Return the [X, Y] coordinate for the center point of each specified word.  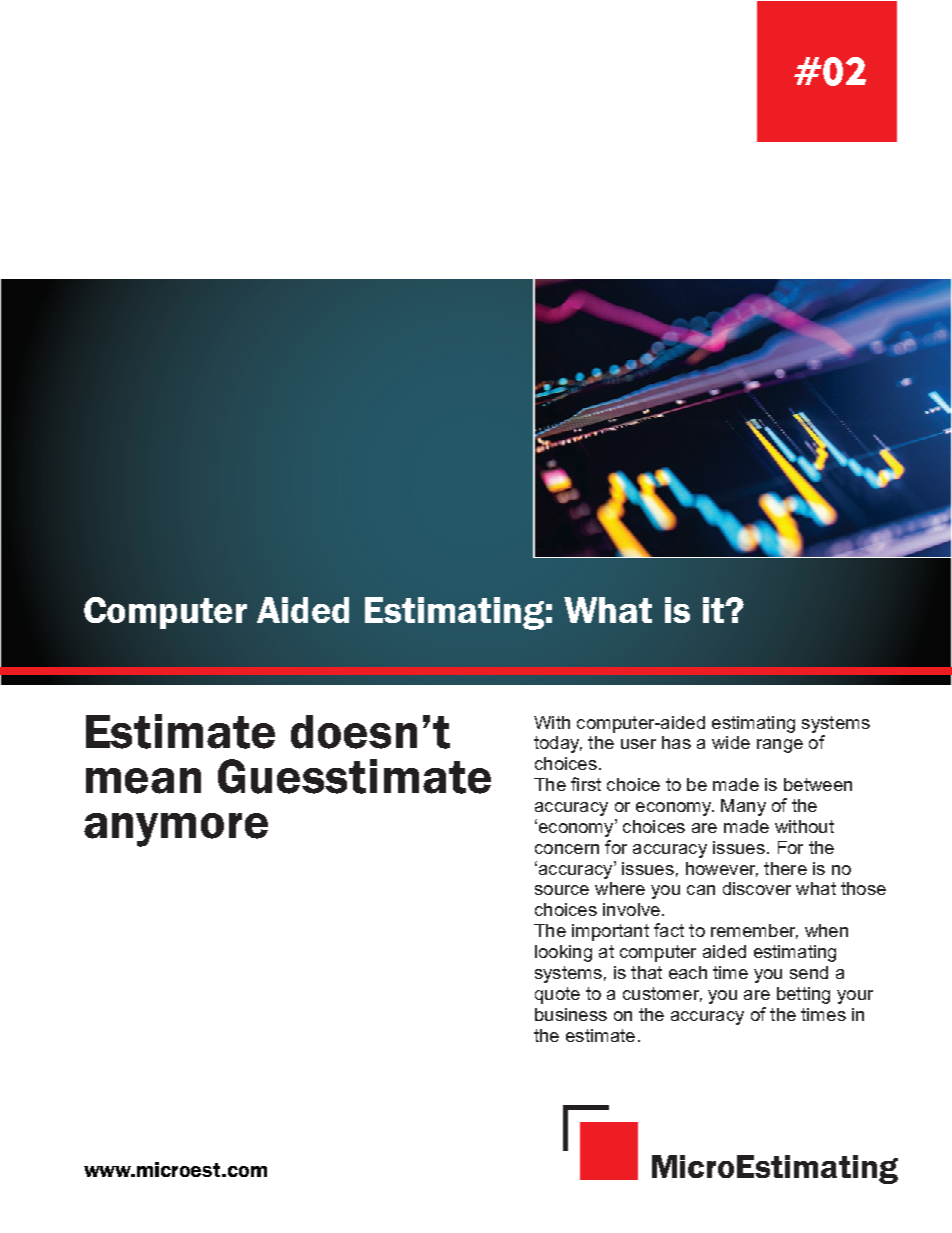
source [562, 890]
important [610, 932]
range [780, 746]
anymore [176, 830]
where [620, 888]
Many [743, 807]
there [785, 868]
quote [557, 995]
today [558, 744]
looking [563, 953]
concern [567, 849]
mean [143, 781]
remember [754, 931]
